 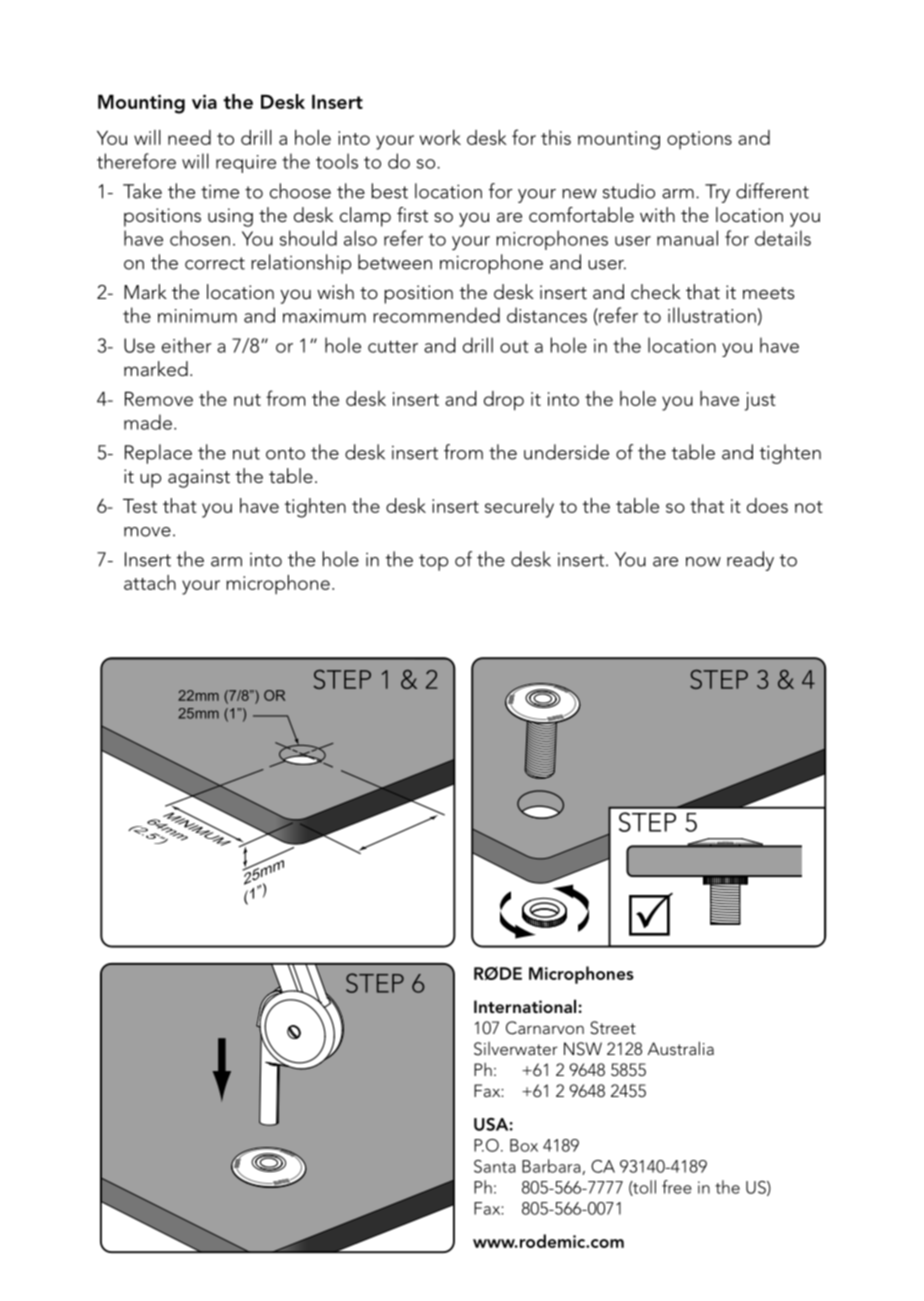 I want to click on Santa, so click(x=495, y=1166).
